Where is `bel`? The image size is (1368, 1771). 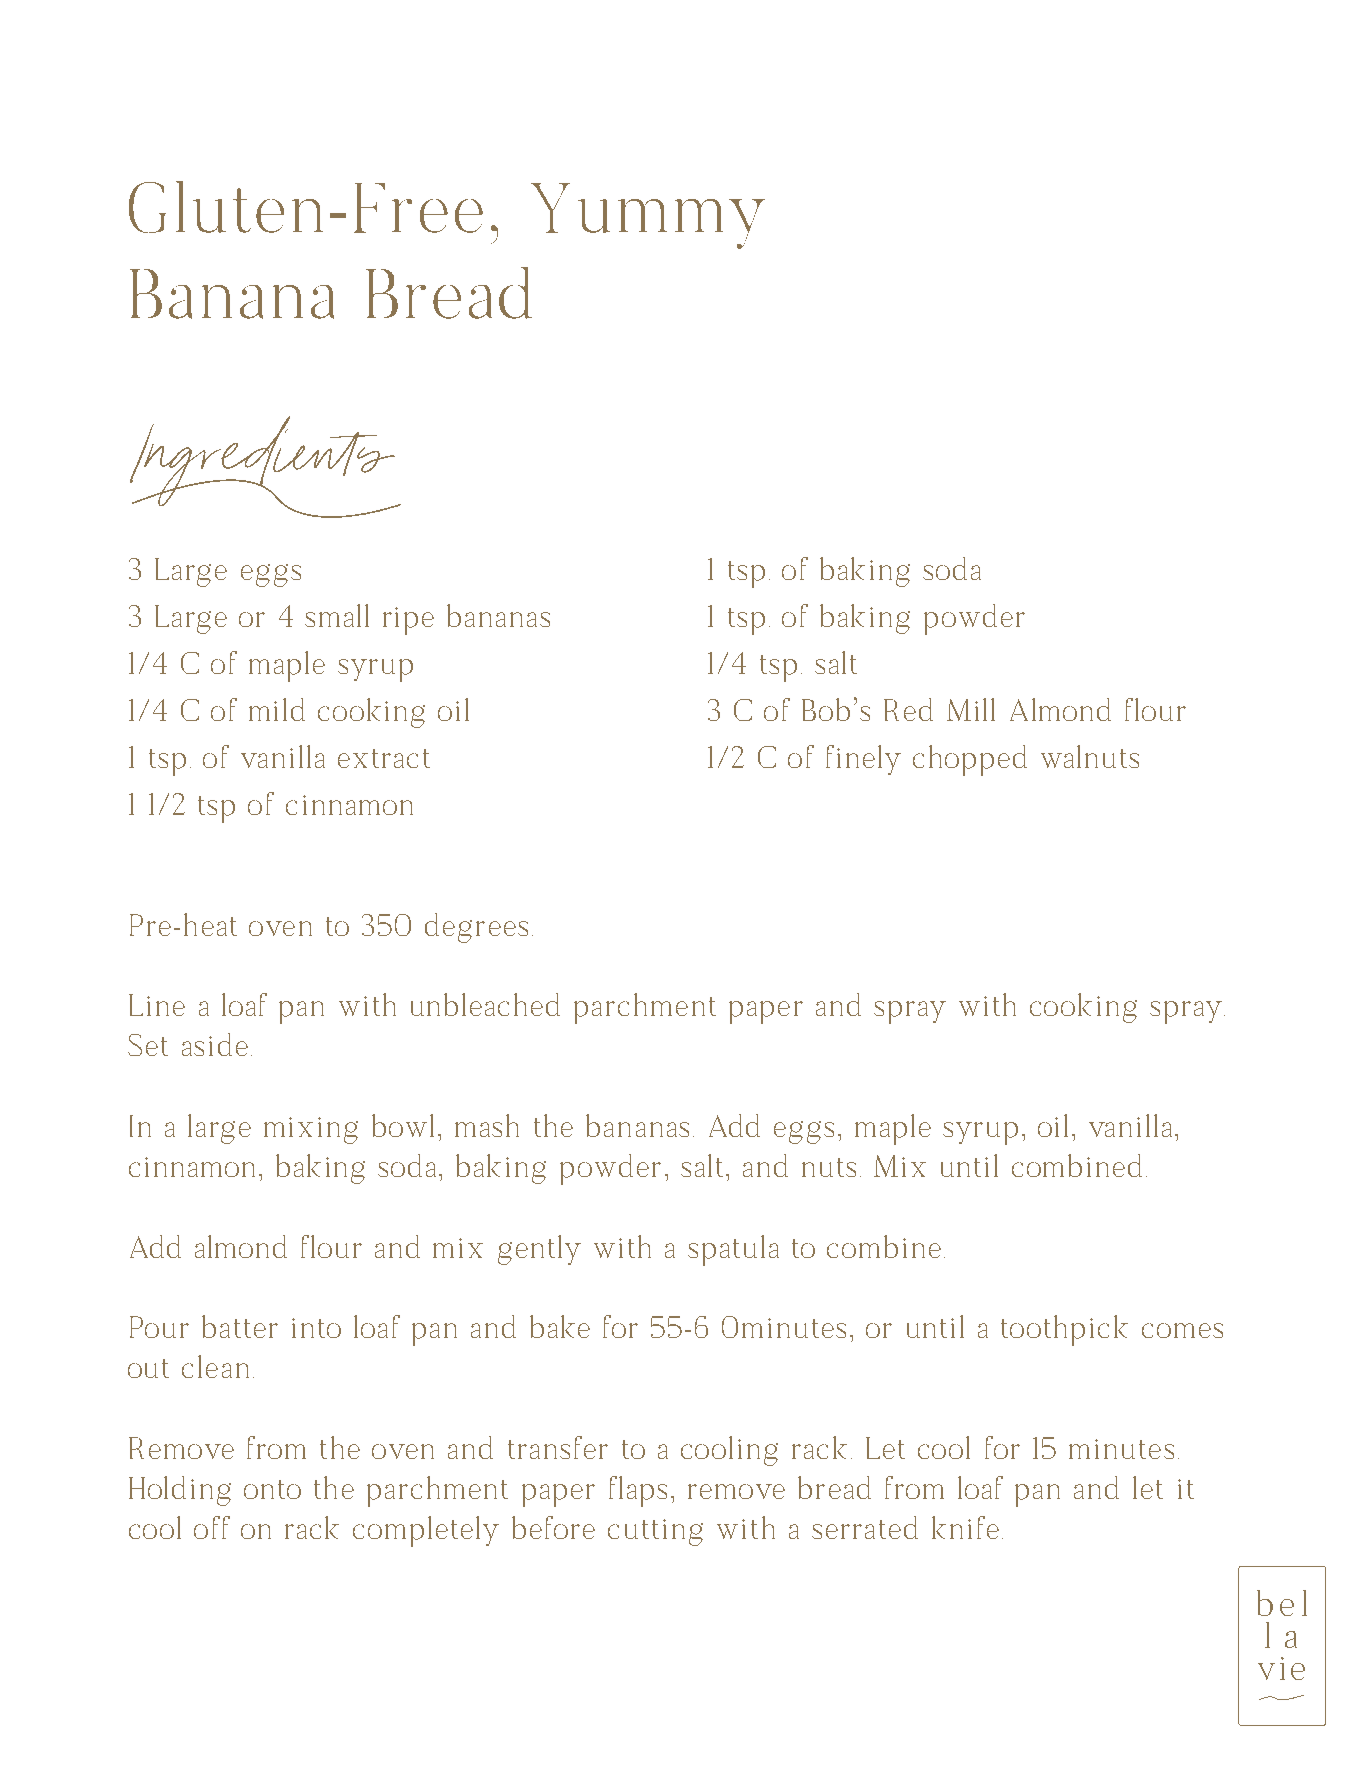
bel is located at coordinates (1282, 1603).
